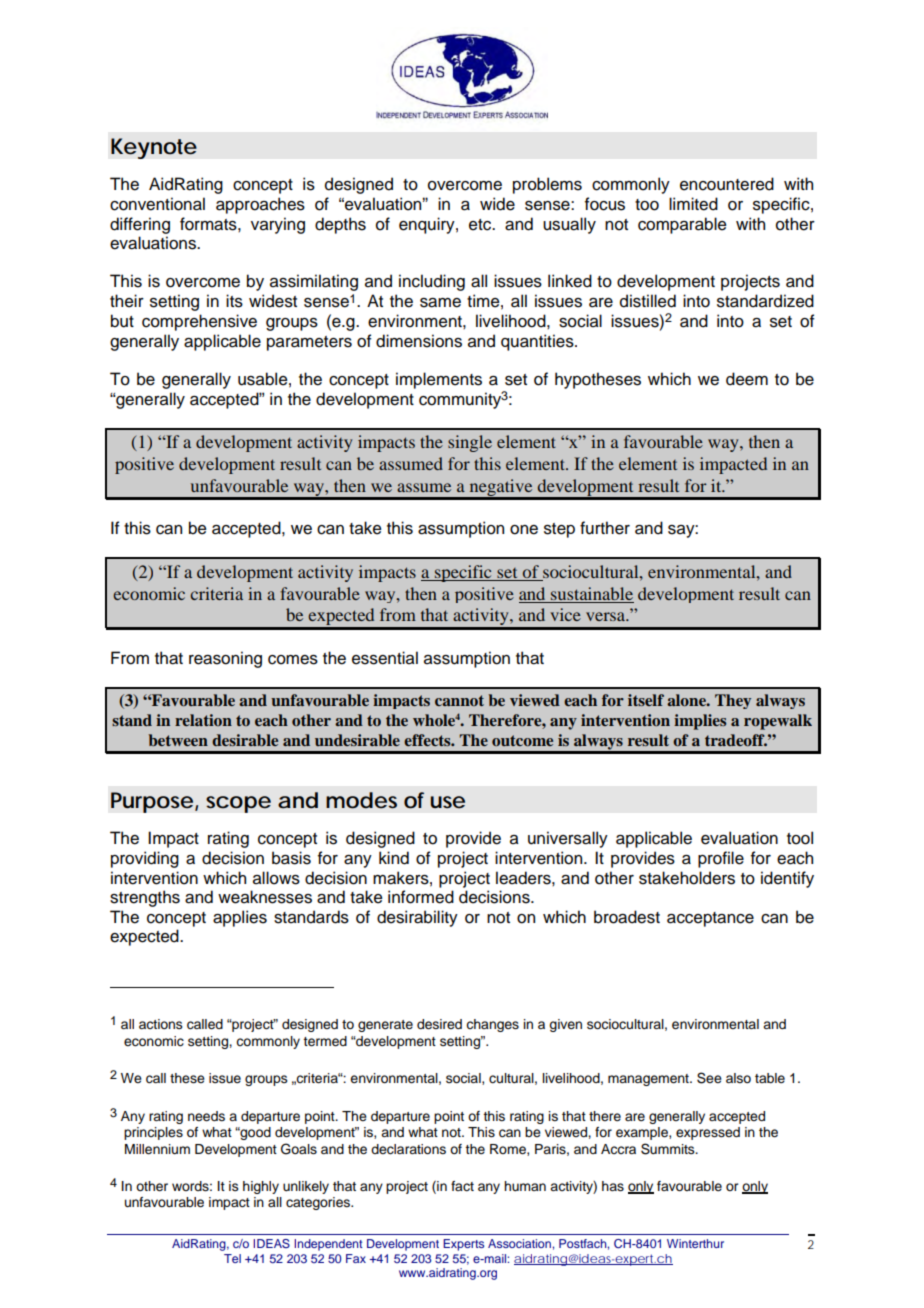 The width and height of the screenshot is (924, 1308). What do you see at coordinates (232, 1258) in the screenshot?
I see `Tel` at bounding box center [232, 1258].
